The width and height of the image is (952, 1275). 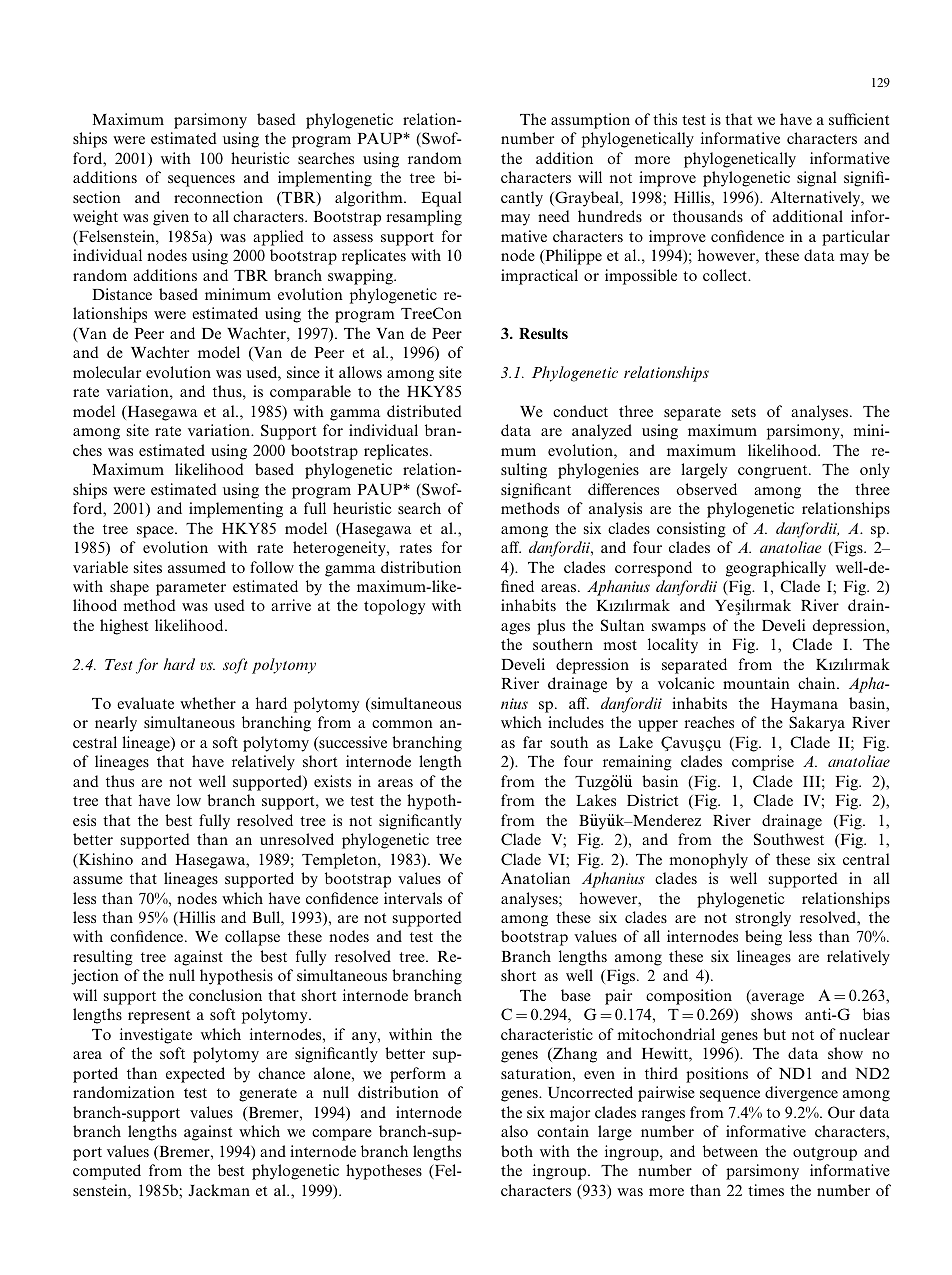 I want to click on topology, so click(x=394, y=607).
